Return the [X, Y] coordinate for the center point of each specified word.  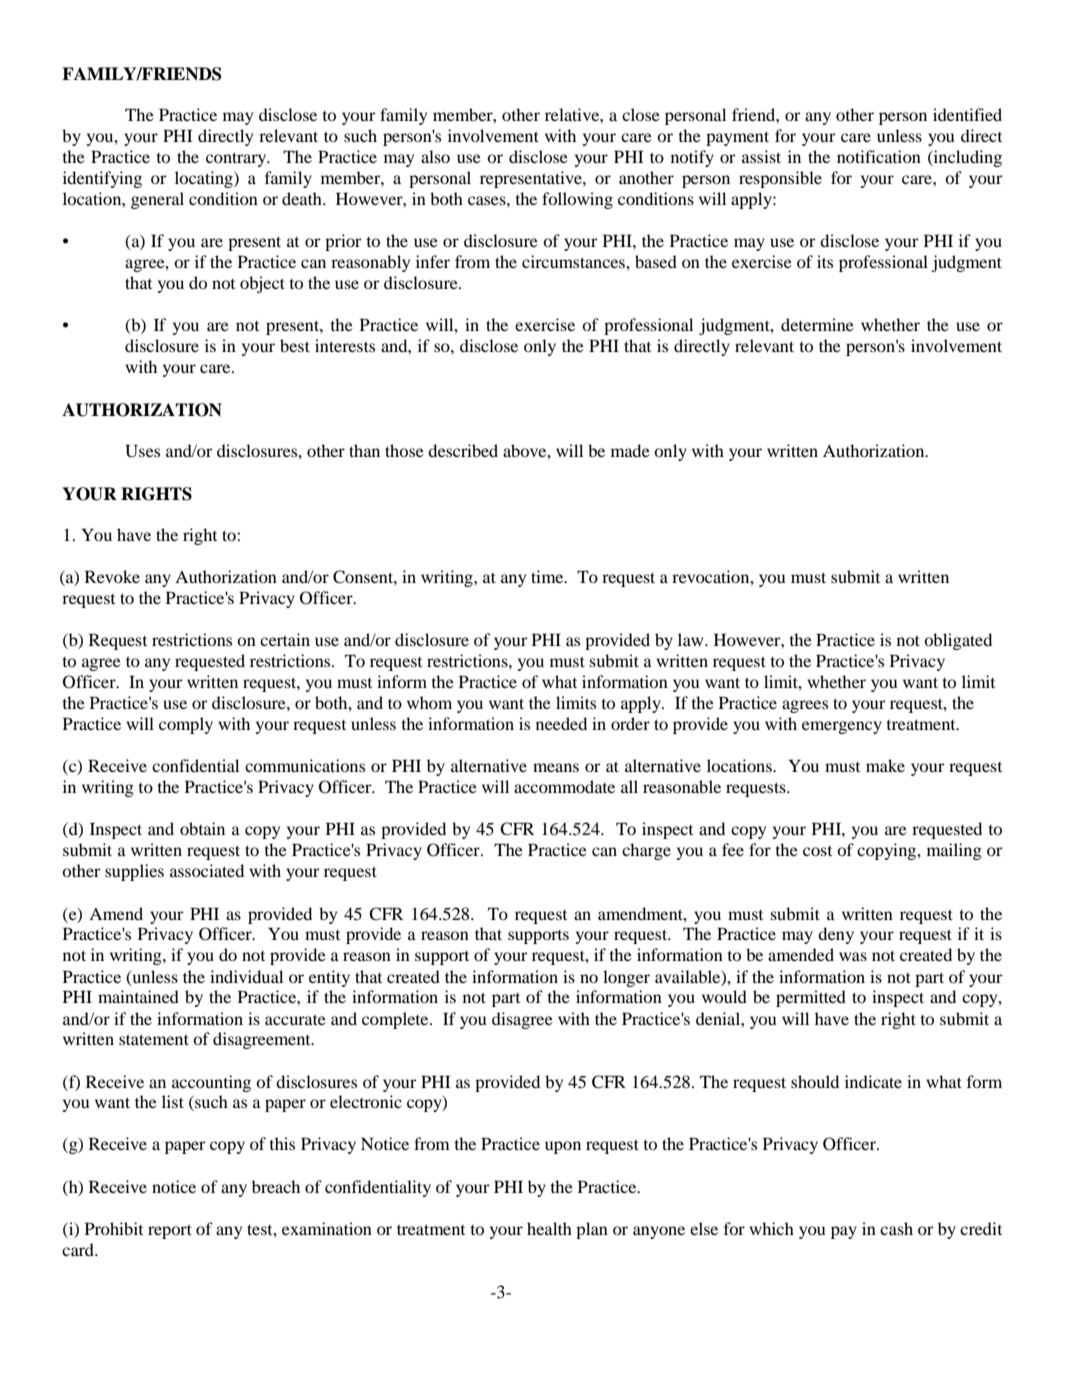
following [577, 200]
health [549, 1228]
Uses [142, 451]
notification [879, 156]
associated [207, 870]
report [170, 1232]
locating [205, 179]
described [463, 450]
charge [646, 851]
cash [896, 1228]
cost [817, 851]
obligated [958, 641]
